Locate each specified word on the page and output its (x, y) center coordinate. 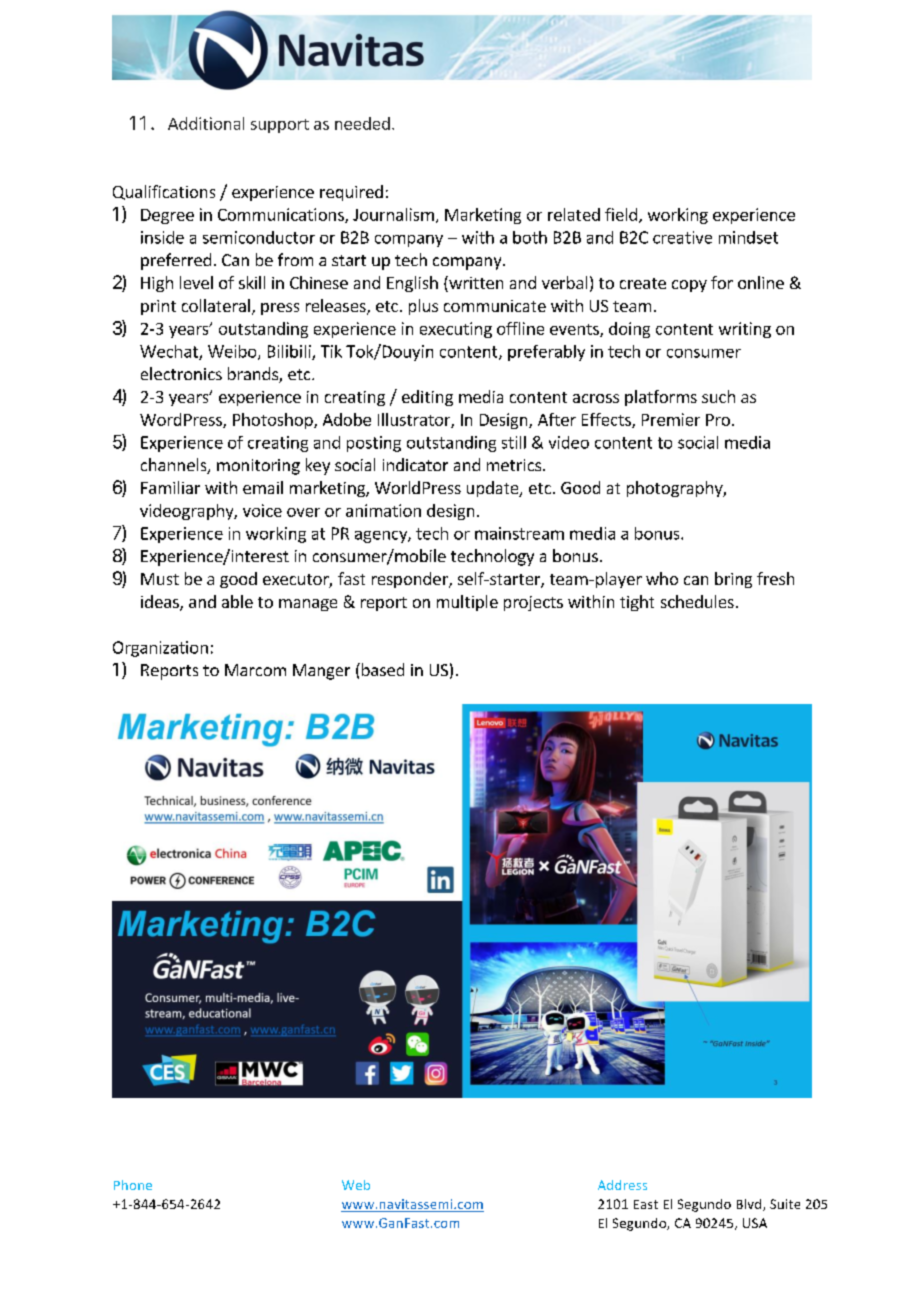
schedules (697, 601)
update (494, 489)
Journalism (393, 214)
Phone (133, 1185)
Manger (321, 672)
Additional (206, 123)
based (381, 669)
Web (356, 1185)
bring (733, 580)
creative (682, 237)
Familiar (170, 487)
